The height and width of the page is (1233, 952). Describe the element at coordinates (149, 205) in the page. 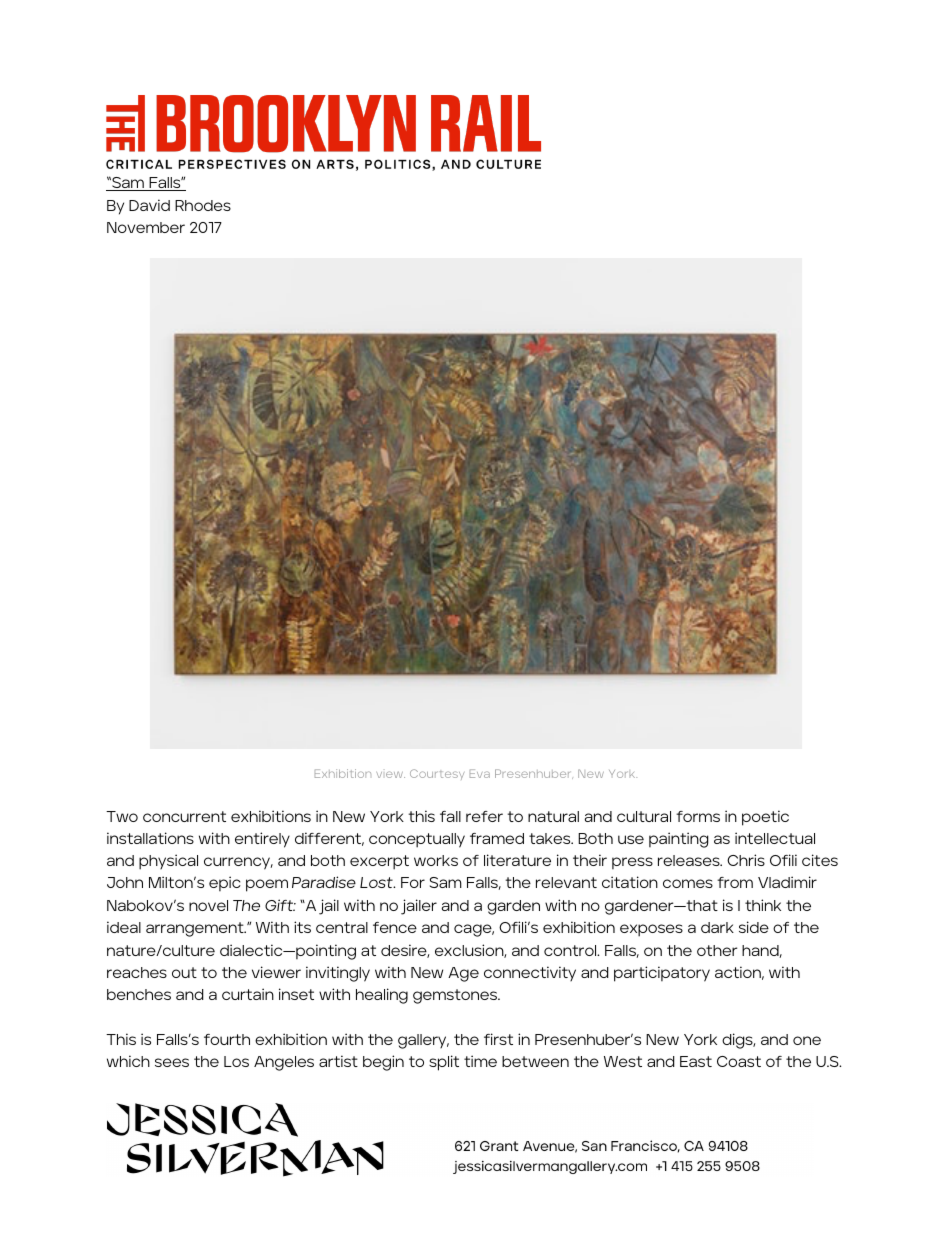

I see `David` at that location.
